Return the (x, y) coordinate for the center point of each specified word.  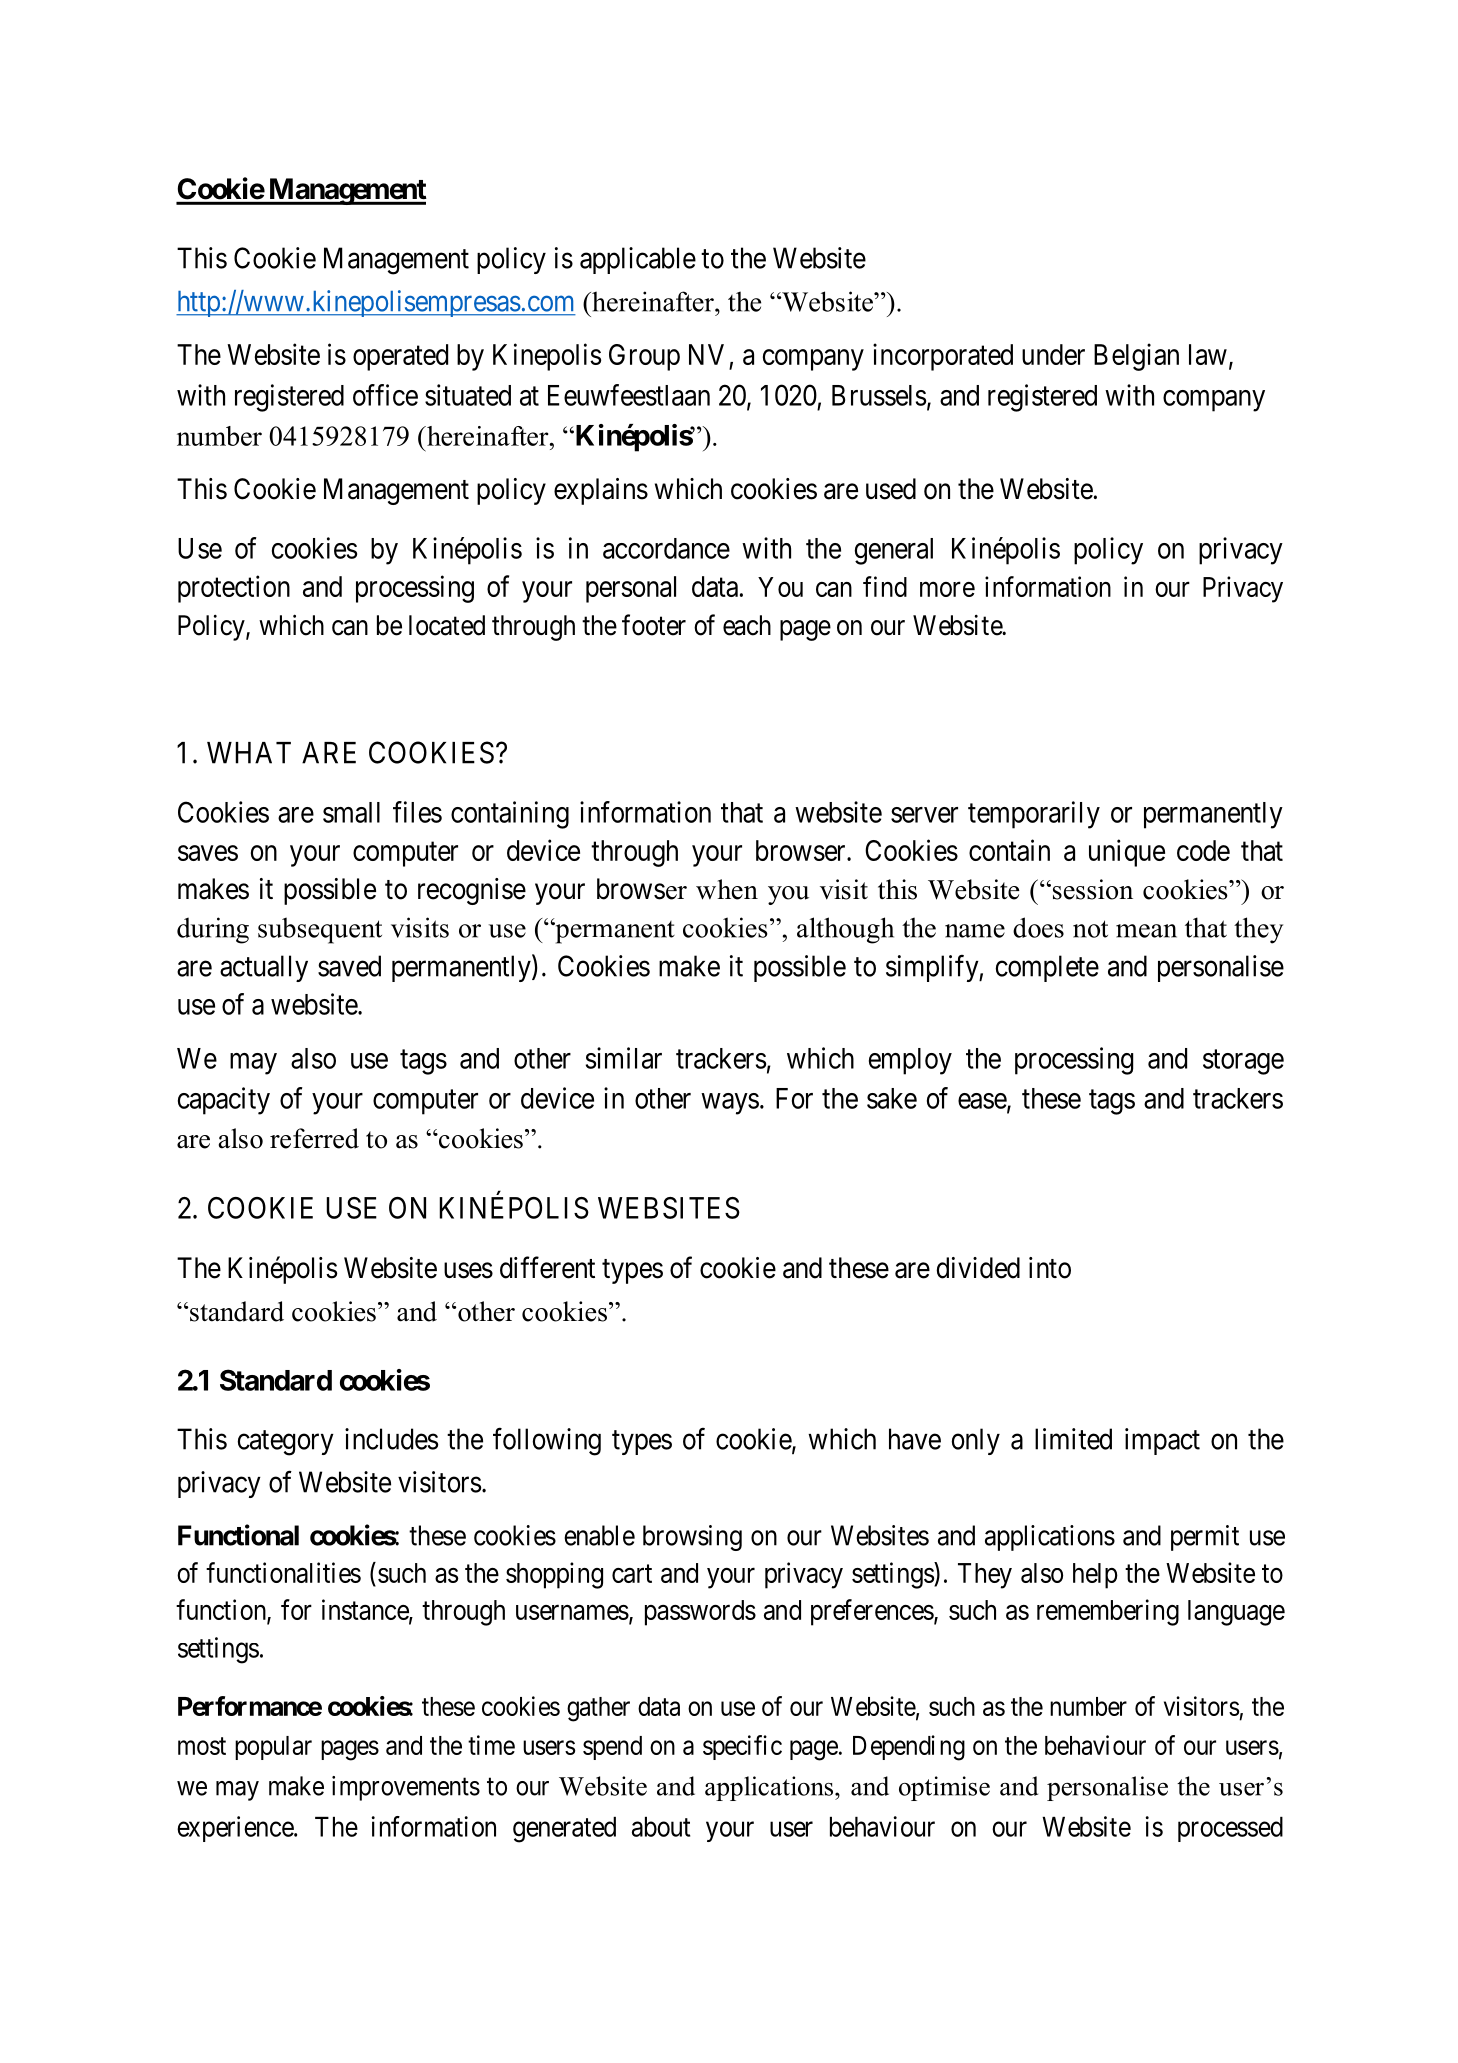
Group (644, 357)
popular (273, 1748)
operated (400, 357)
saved (349, 966)
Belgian (1136, 357)
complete (1047, 968)
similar (624, 1058)
